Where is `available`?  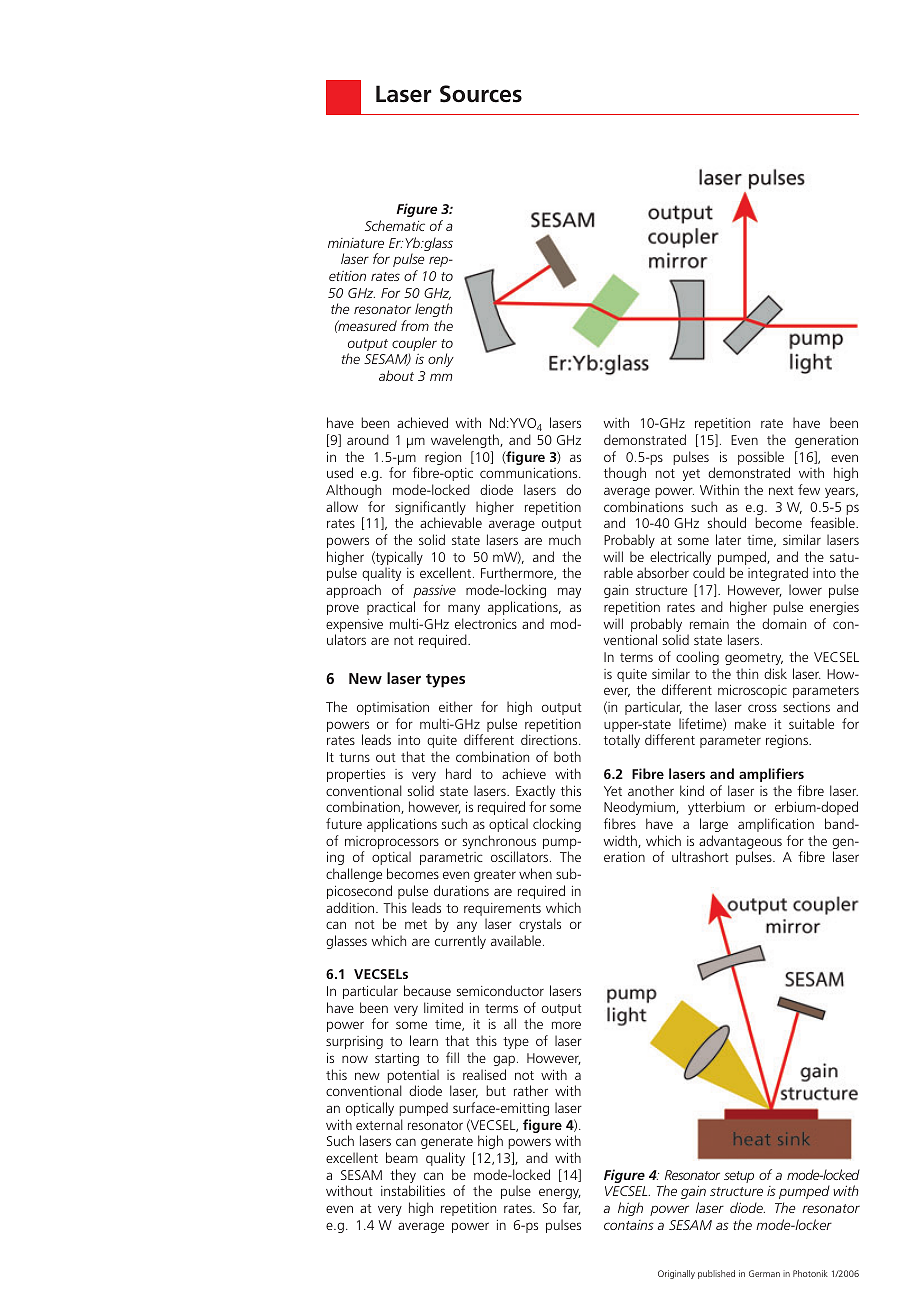
available is located at coordinates (517, 940).
